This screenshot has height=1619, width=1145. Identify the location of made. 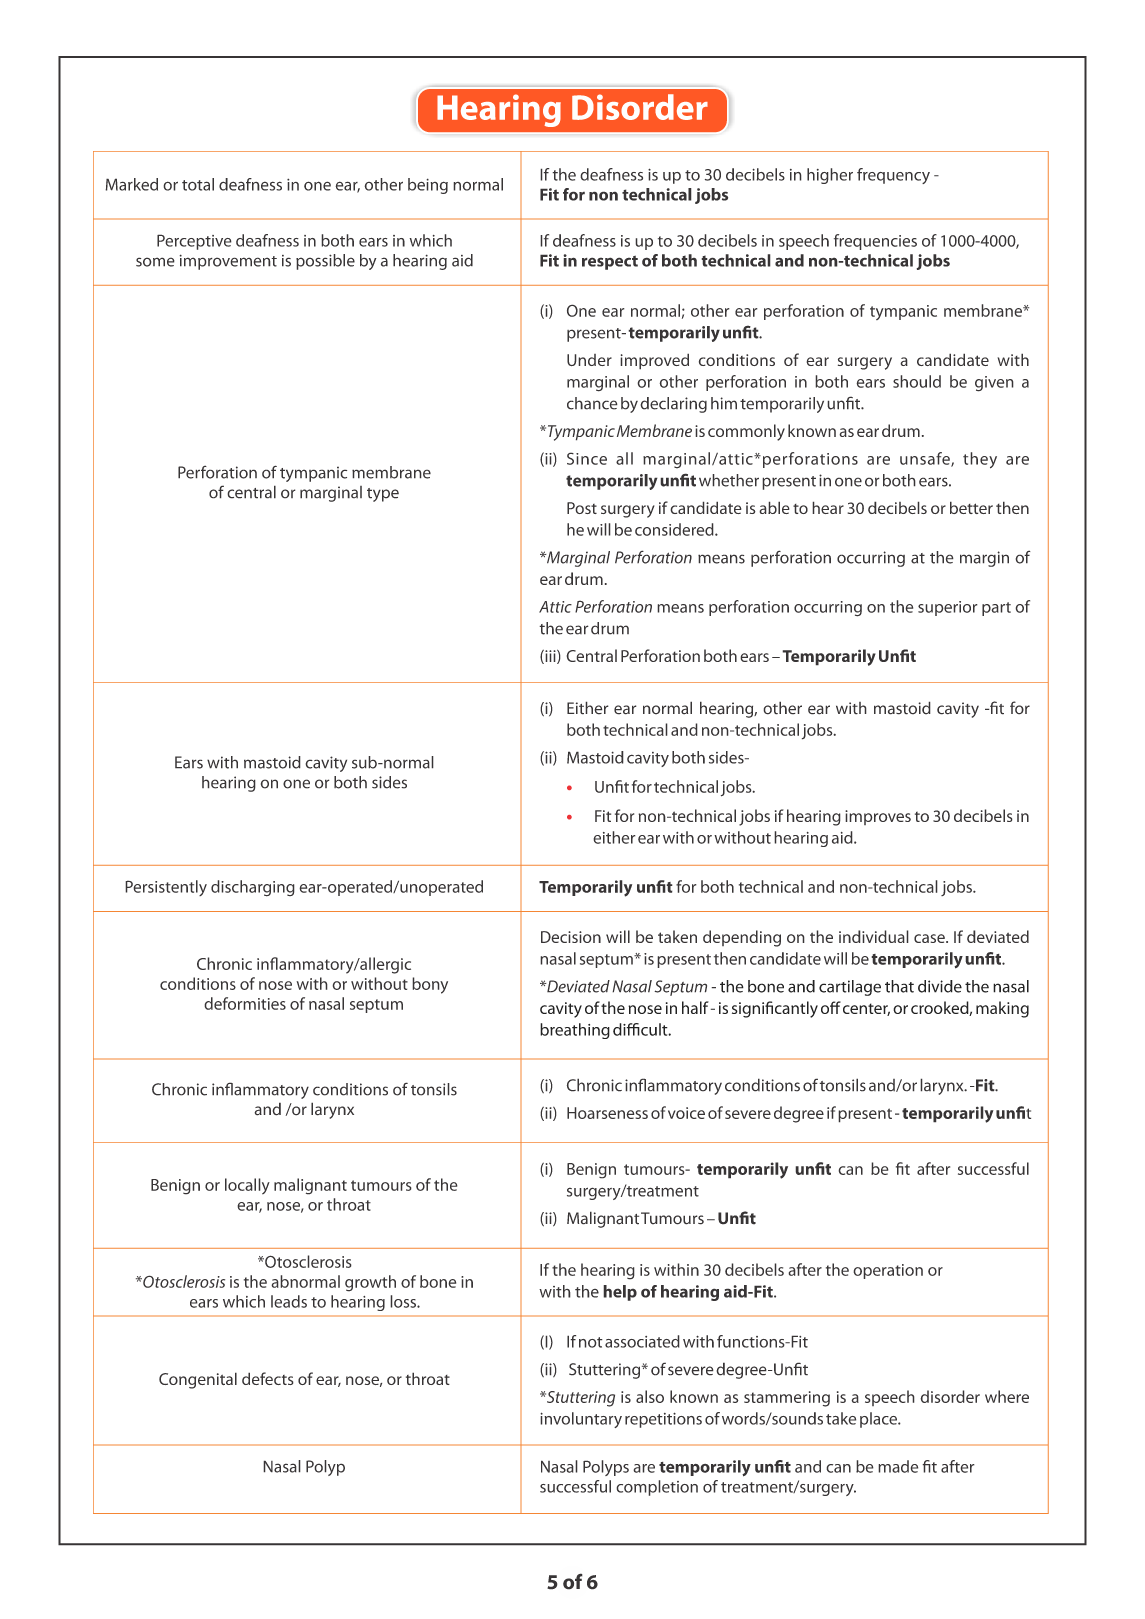
(898, 1466).
